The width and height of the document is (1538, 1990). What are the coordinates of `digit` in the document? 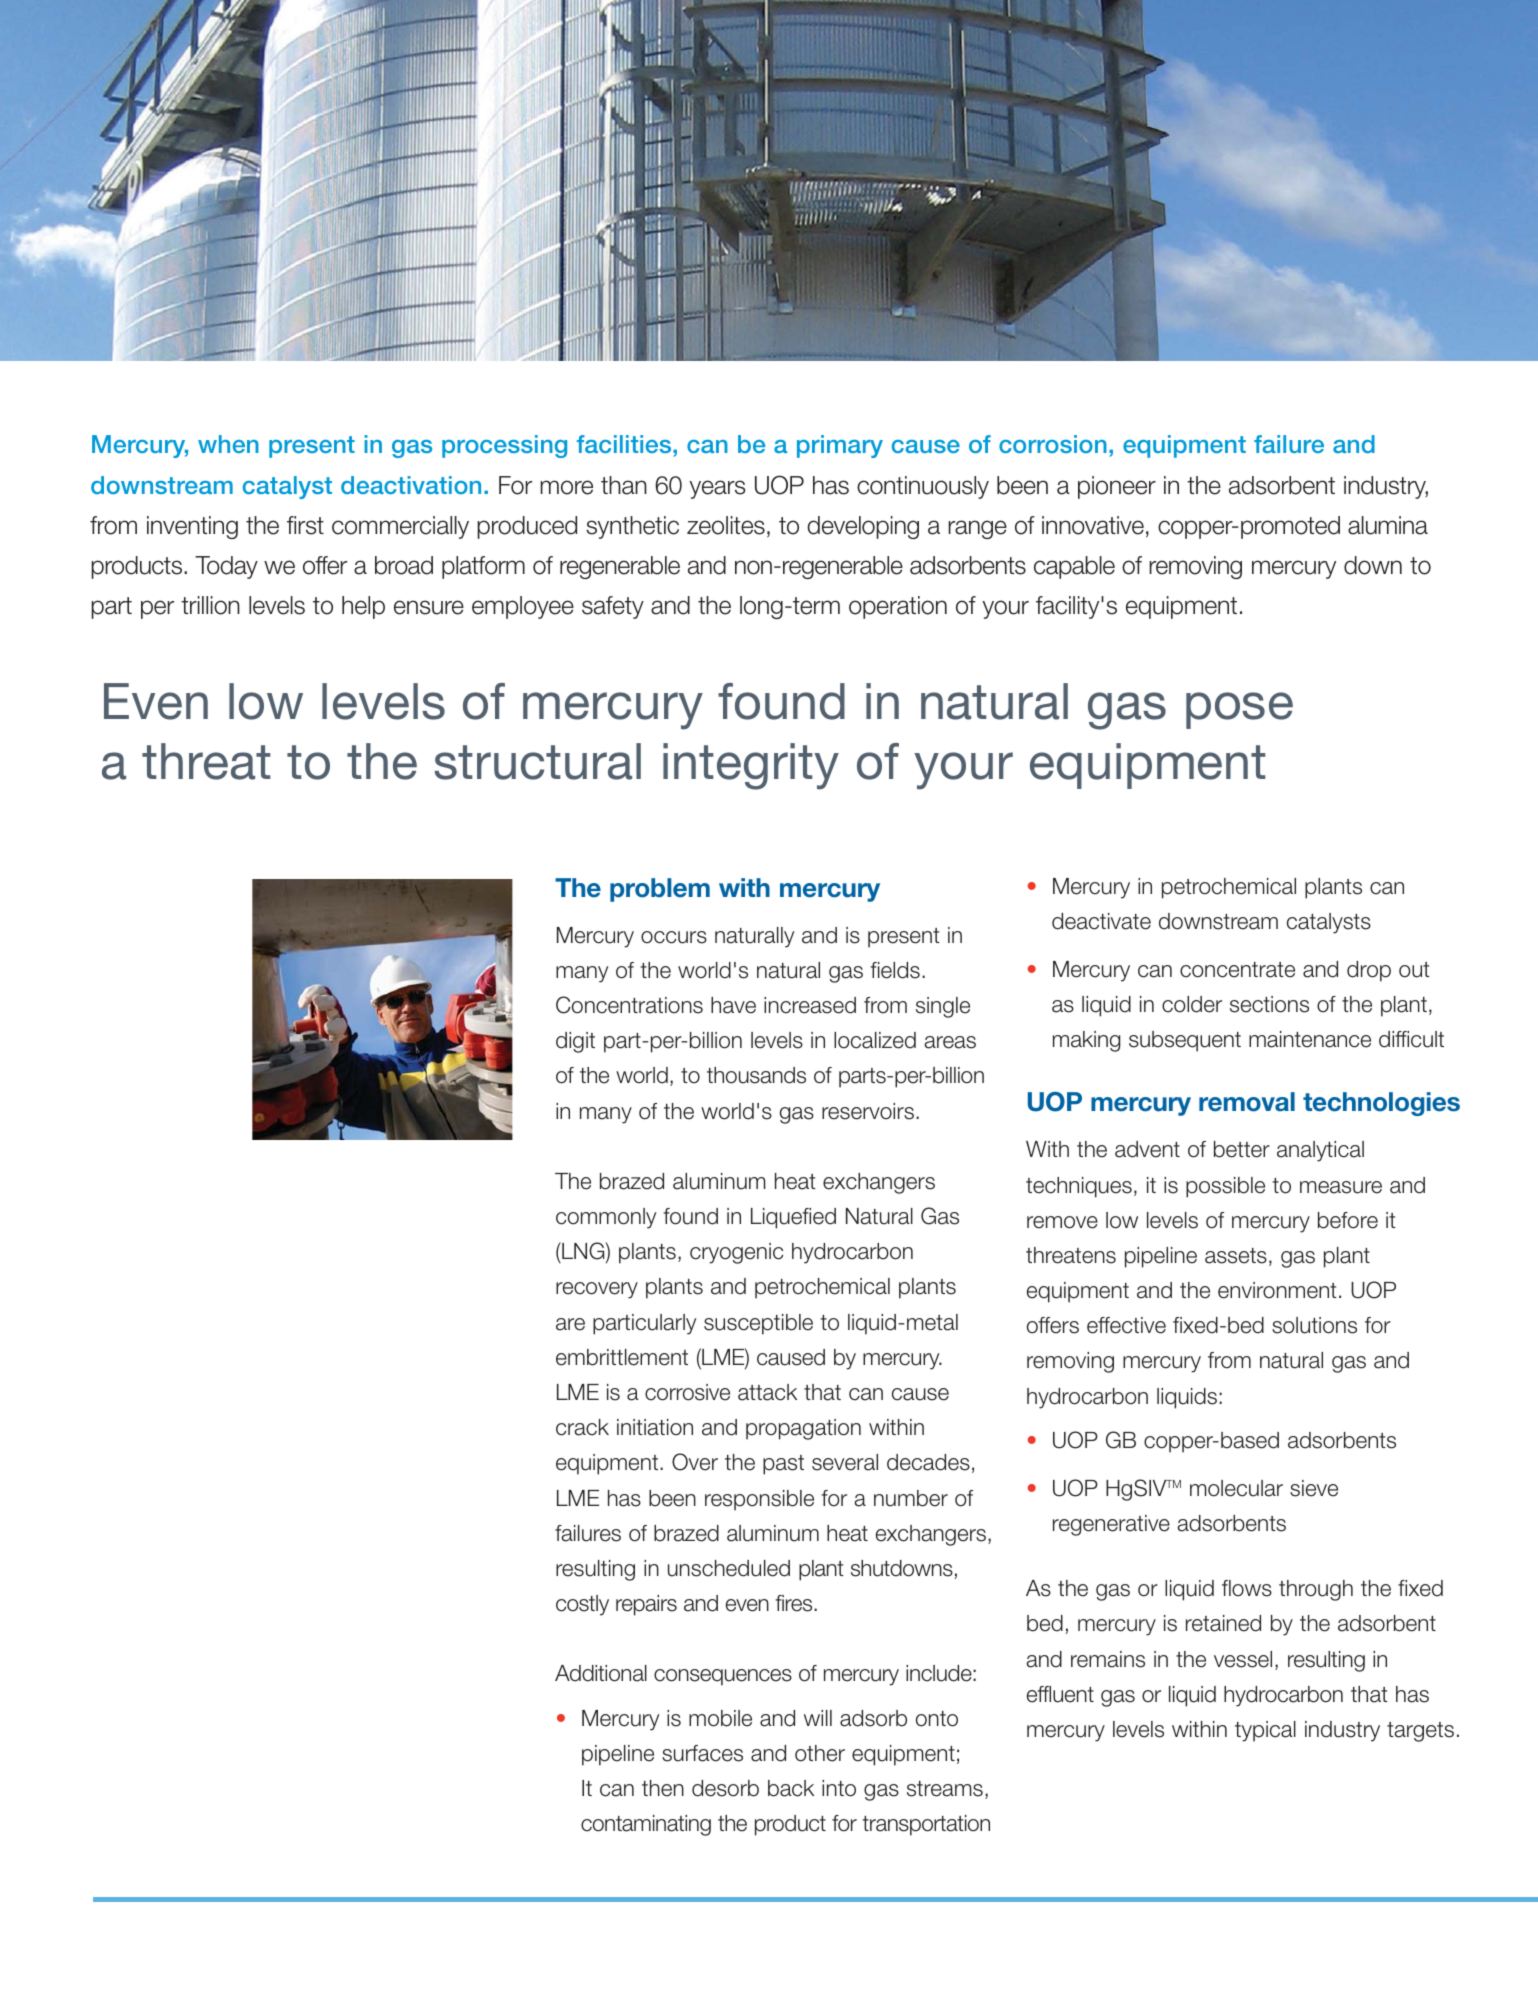 It's located at (575, 1042).
